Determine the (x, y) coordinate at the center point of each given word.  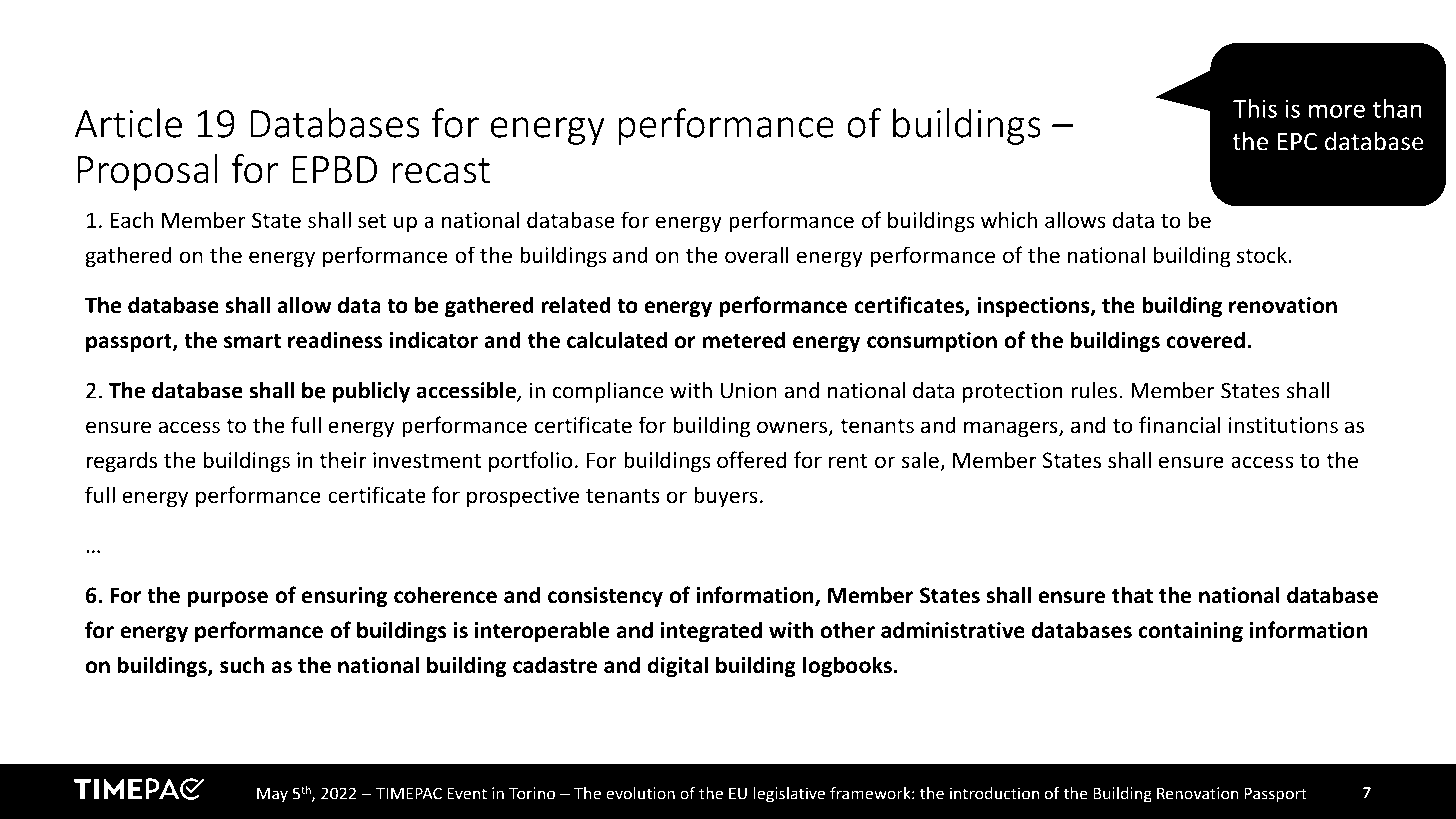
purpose (228, 599)
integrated (711, 632)
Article (128, 123)
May (272, 795)
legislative (789, 795)
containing (1190, 632)
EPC (1297, 142)
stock (1262, 255)
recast (441, 171)
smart (252, 341)
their (342, 460)
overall (757, 255)
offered (751, 460)
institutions (1283, 425)
